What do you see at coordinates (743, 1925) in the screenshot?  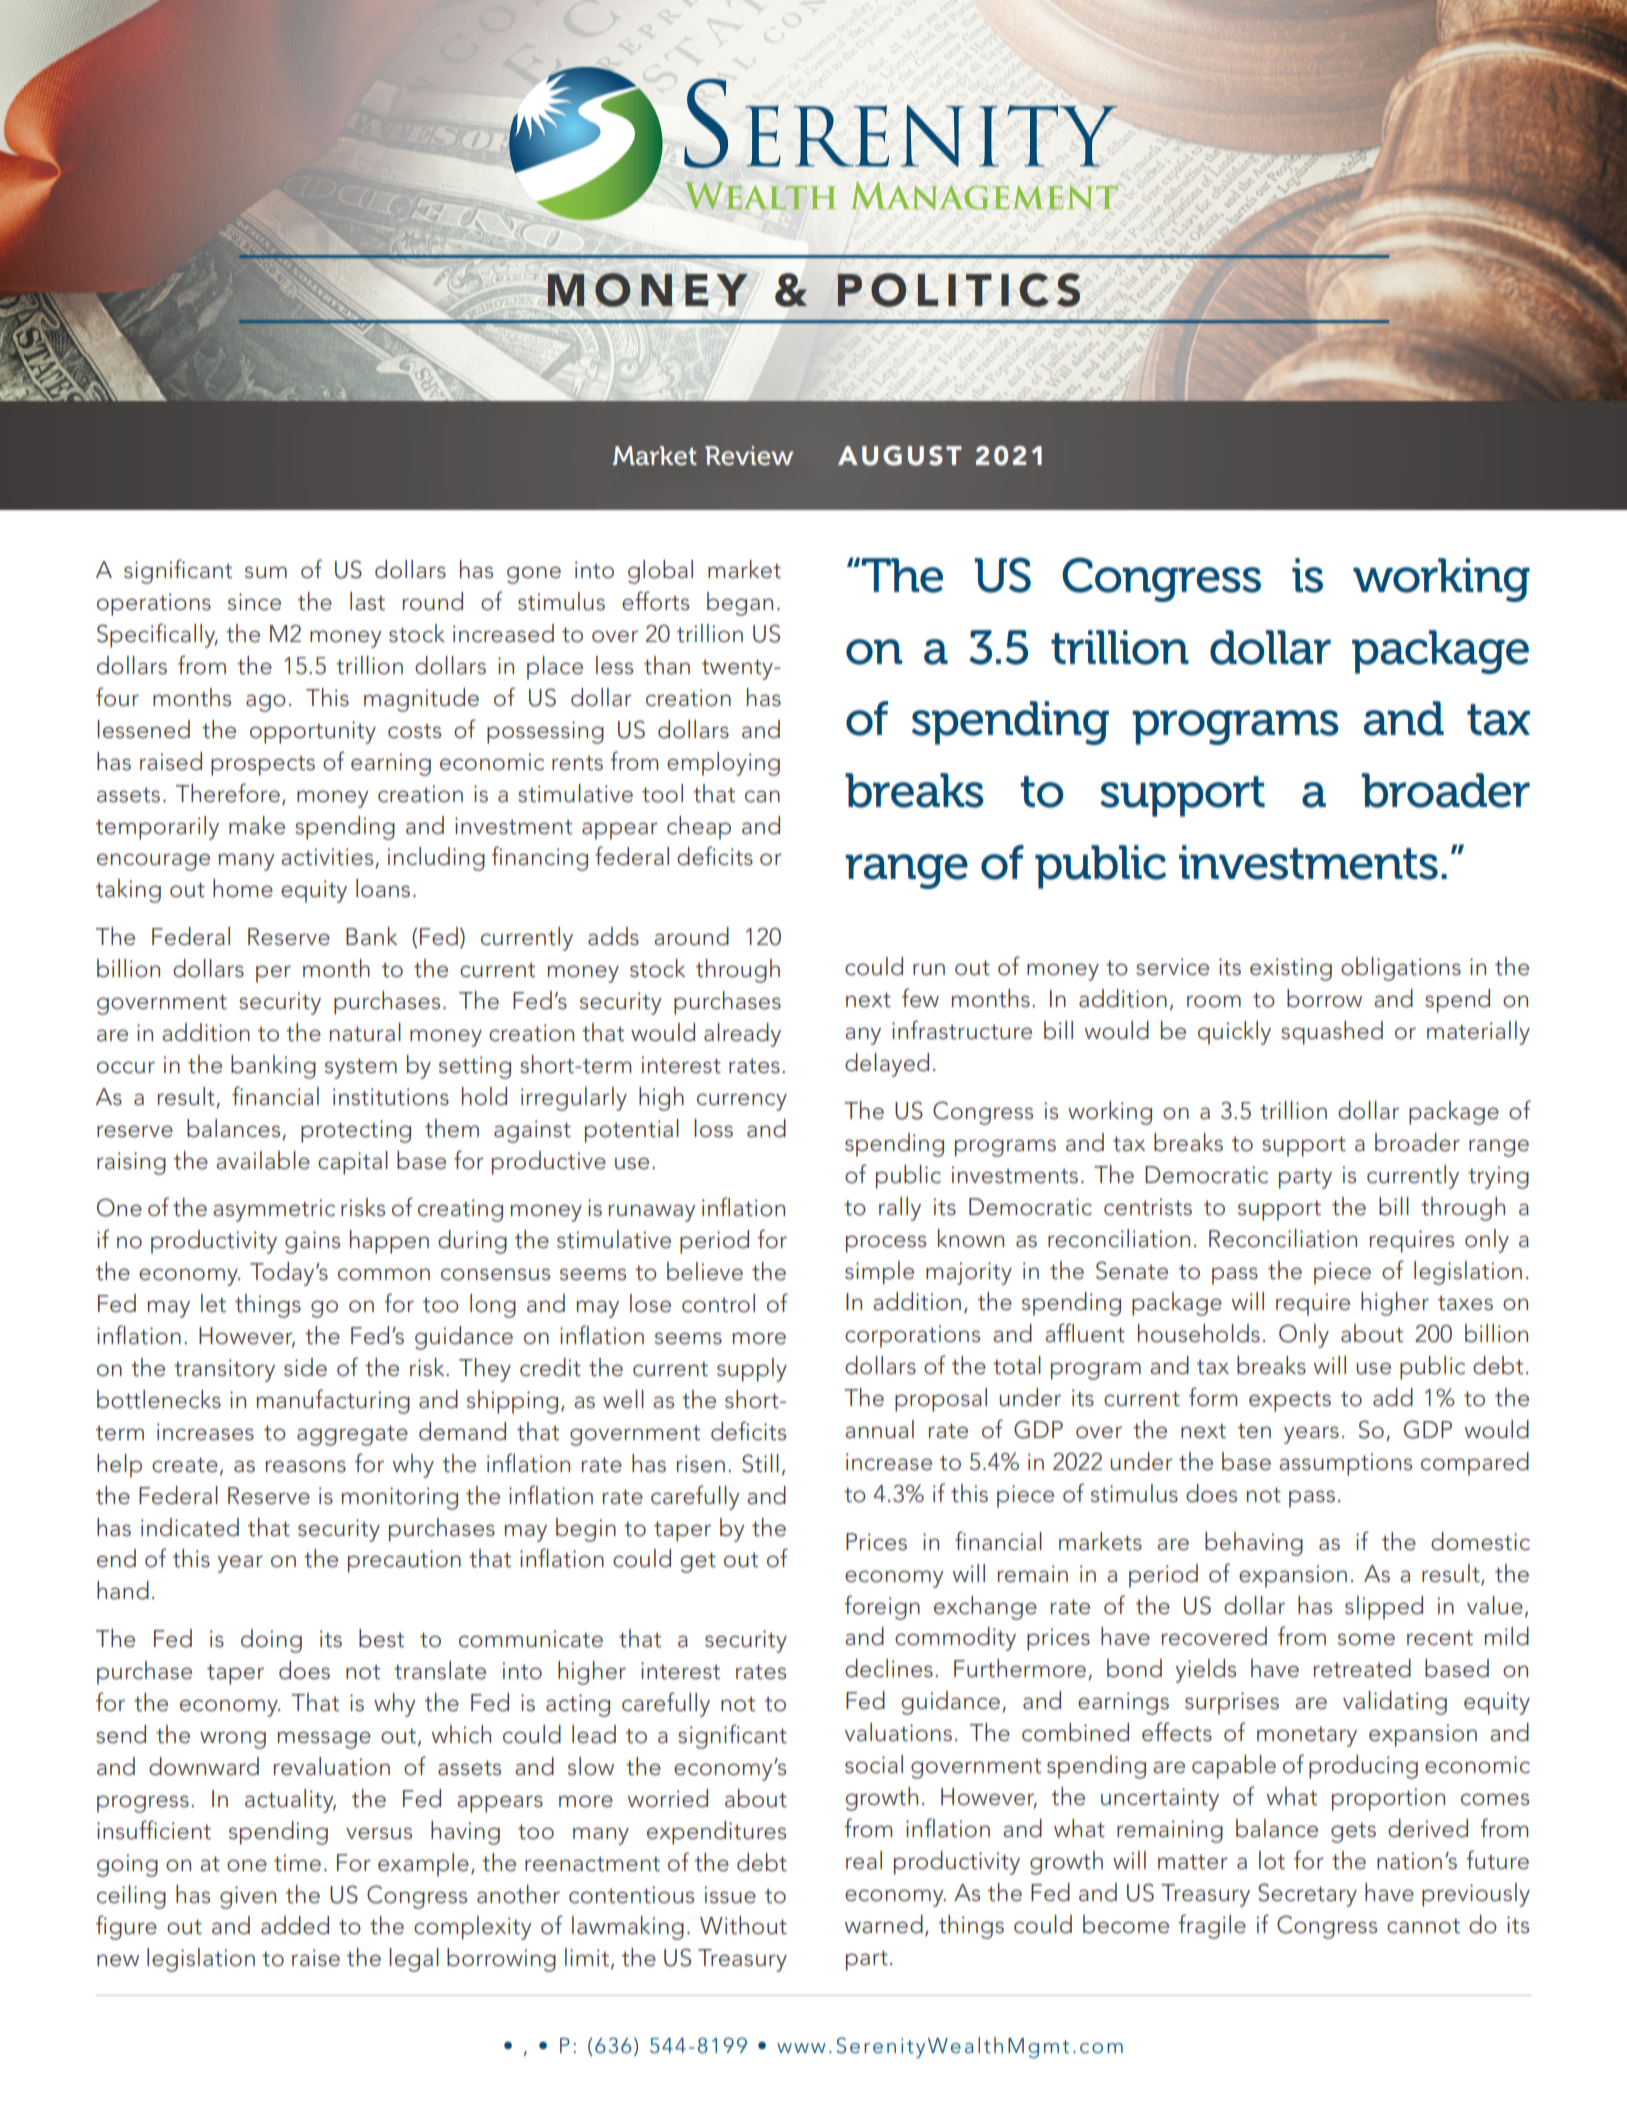 I see `Without` at bounding box center [743, 1925].
